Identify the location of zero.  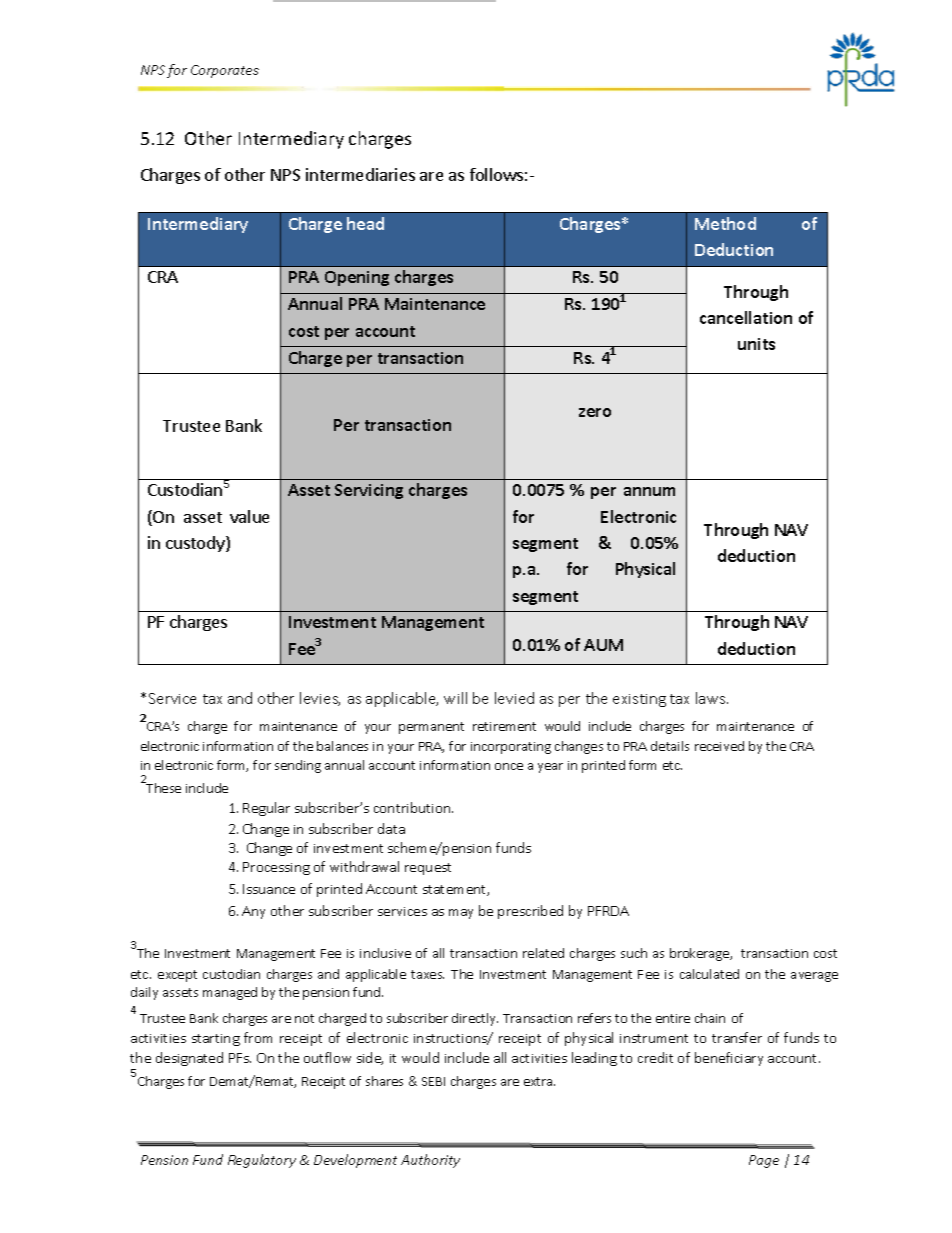
(595, 412).
